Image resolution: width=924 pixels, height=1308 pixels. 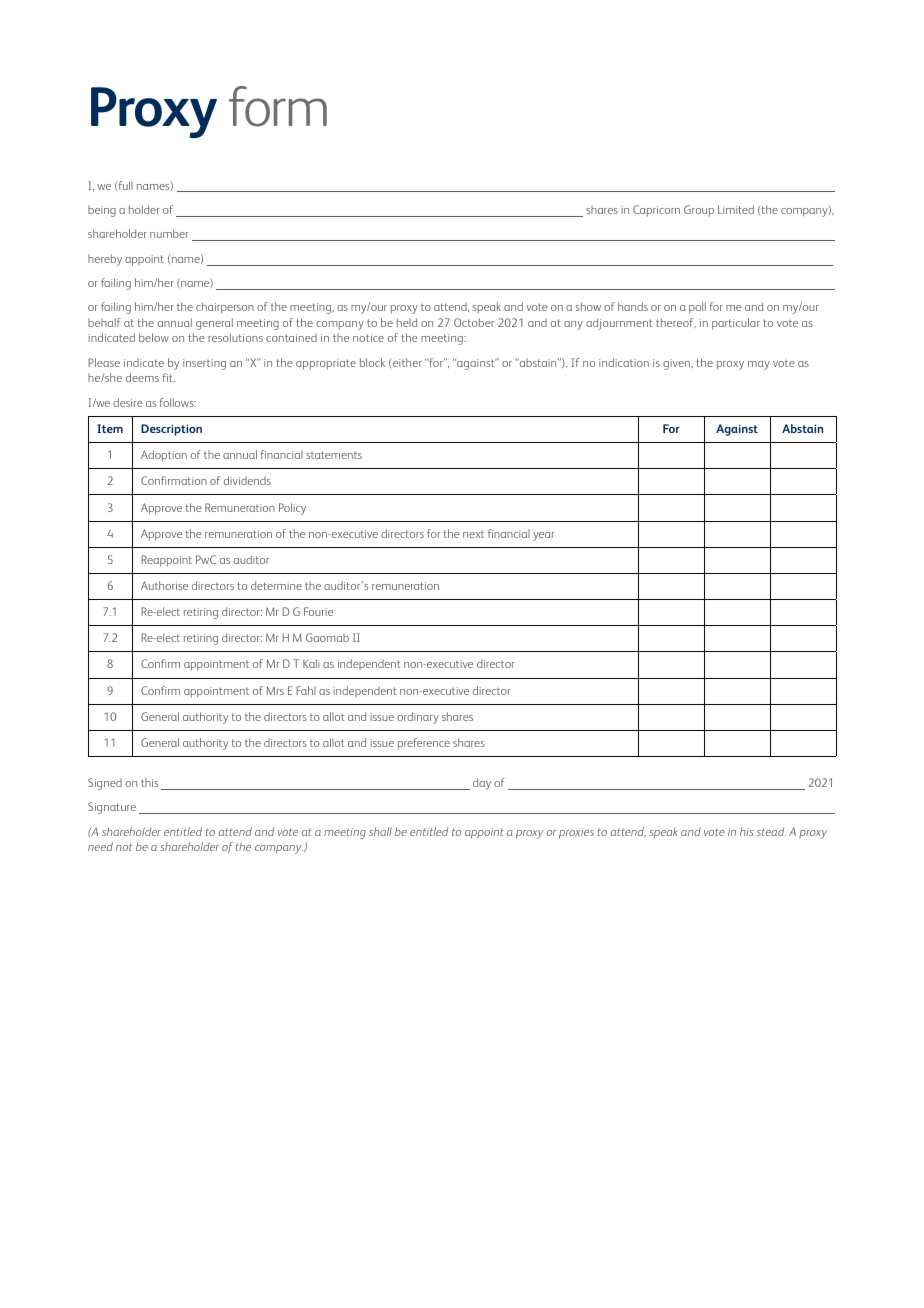 What do you see at coordinates (278, 106) in the screenshot?
I see `form` at bounding box center [278, 106].
